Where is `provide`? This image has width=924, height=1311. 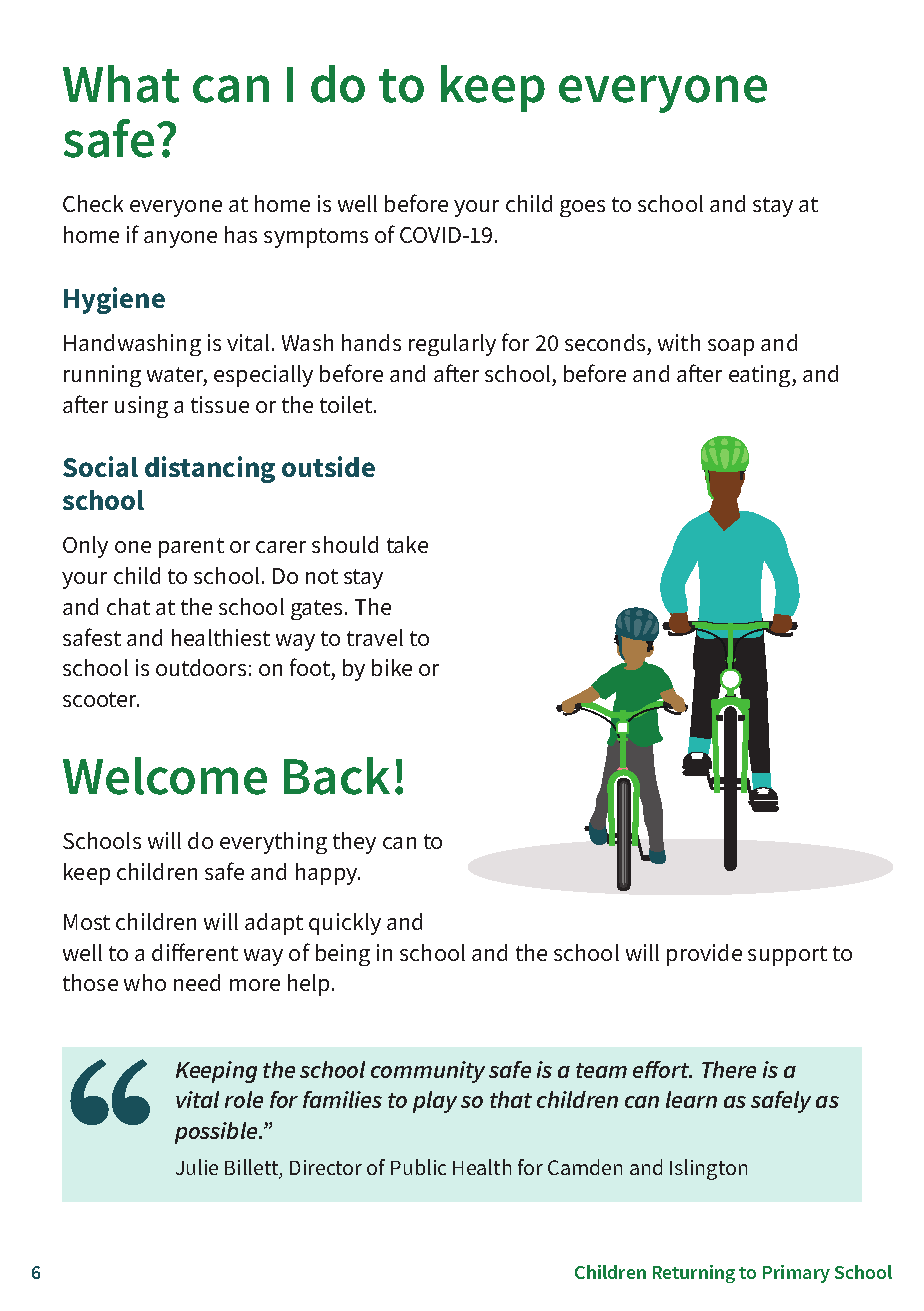
provide is located at coordinates (704, 955).
